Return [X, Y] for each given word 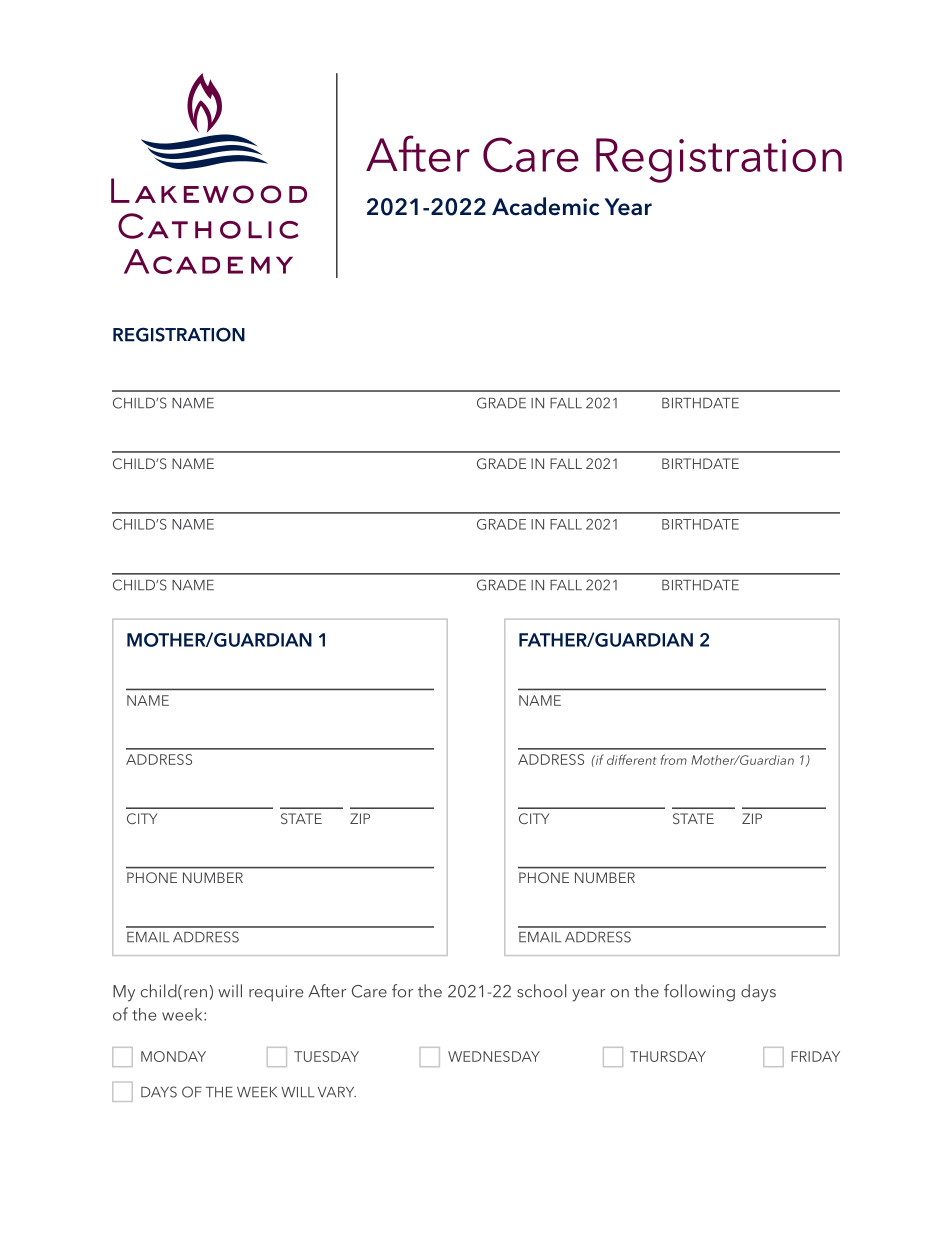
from [674, 759]
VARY [337, 1092]
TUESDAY [326, 1056]
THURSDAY [668, 1056]
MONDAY [173, 1056]
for [402, 991]
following [699, 993]
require [276, 993]
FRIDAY [815, 1056]
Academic [545, 206]
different [632, 759]
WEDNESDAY [494, 1056]
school [541, 991]
